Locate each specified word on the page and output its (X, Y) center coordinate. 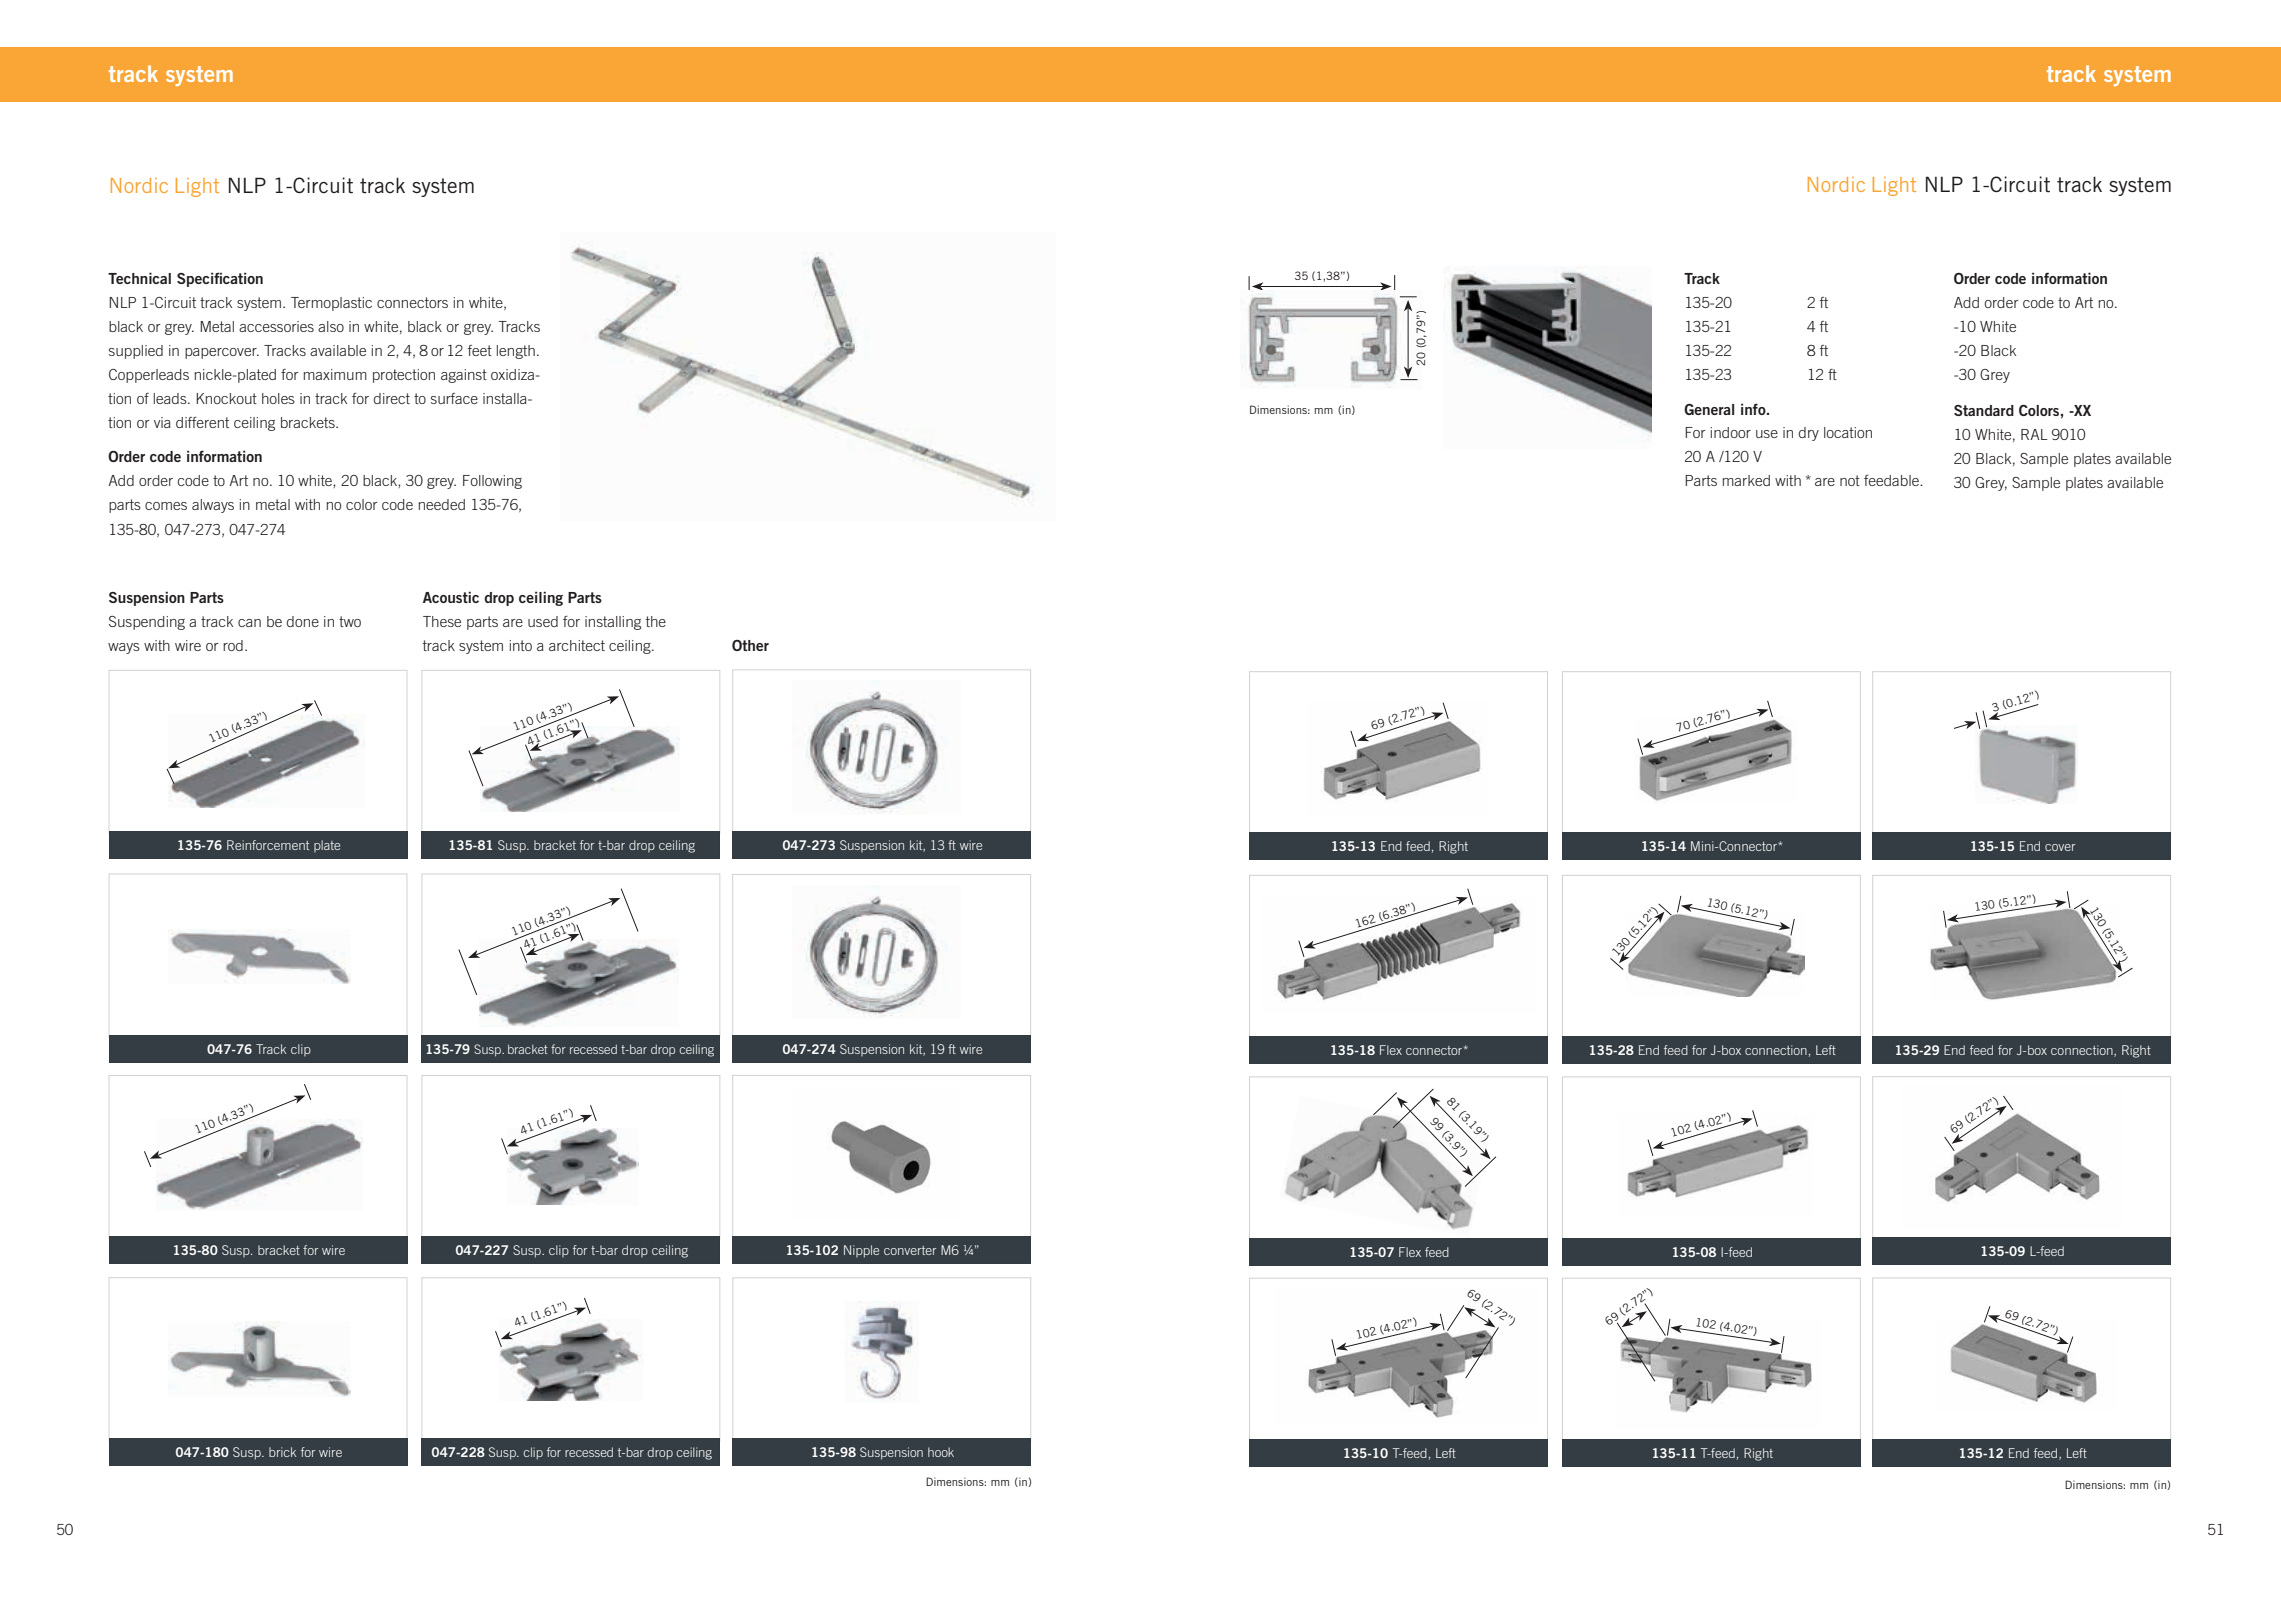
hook (941, 1452)
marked (1746, 480)
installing (613, 623)
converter (910, 1250)
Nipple (861, 1251)
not (1850, 480)
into (521, 645)
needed (442, 504)
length (516, 352)
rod (233, 645)
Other (750, 645)
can (249, 623)
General (1709, 409)
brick (282, 1452)
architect (577, 645)
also (331, 326)
